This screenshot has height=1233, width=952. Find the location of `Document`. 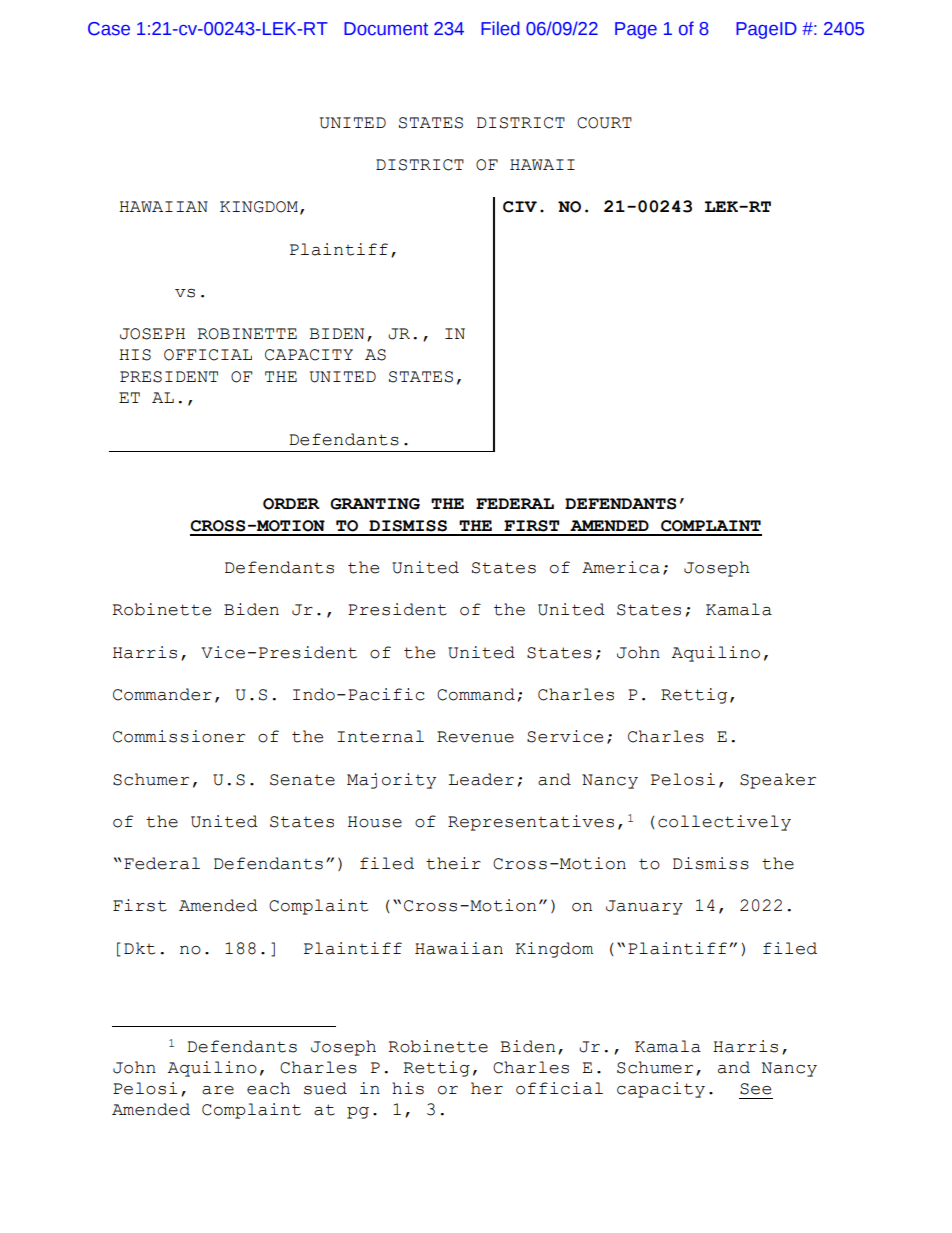

Document is located at coordinates (386, 29).
